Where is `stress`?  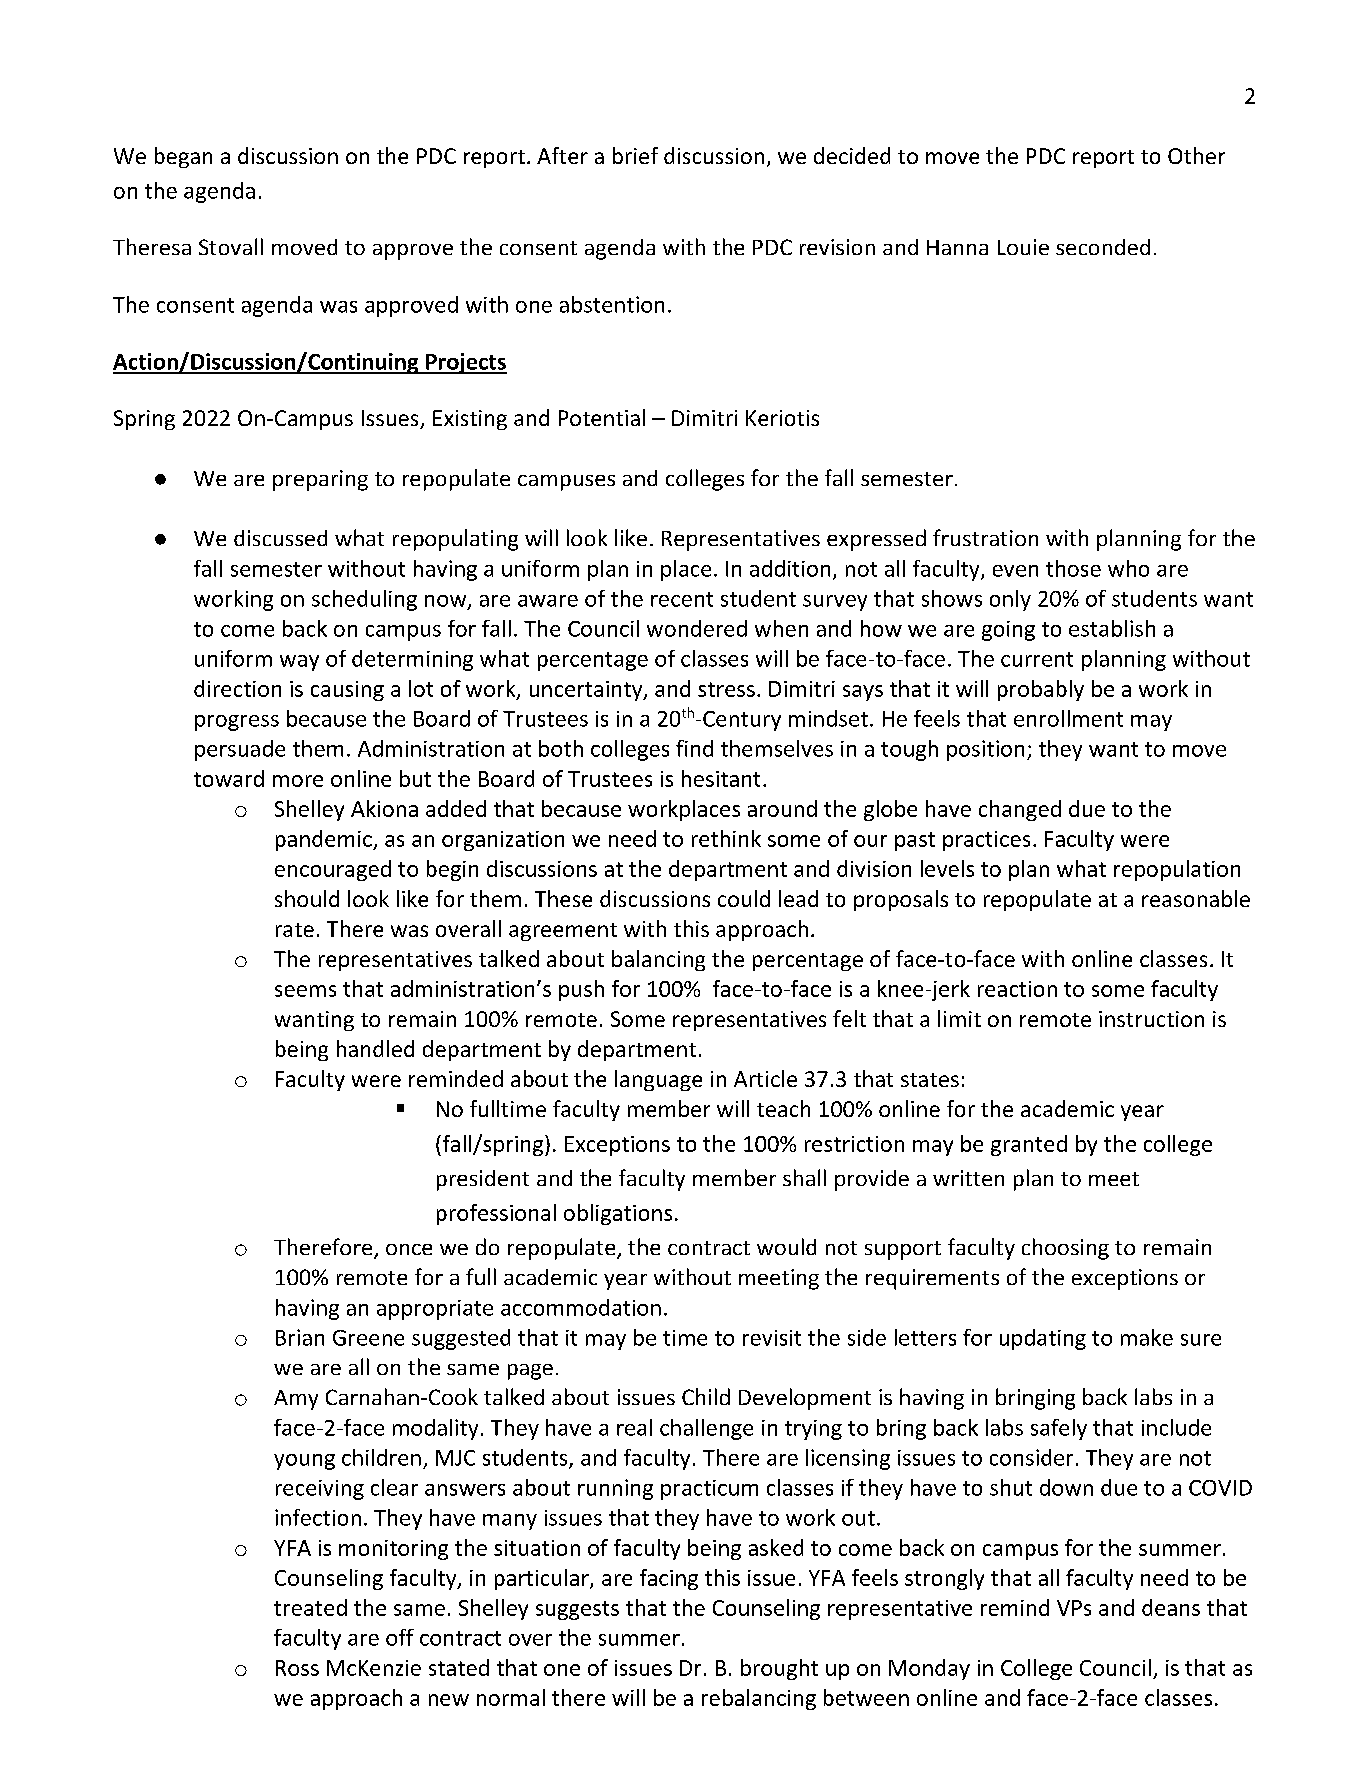
stress is located at coordinates (726, 689).
